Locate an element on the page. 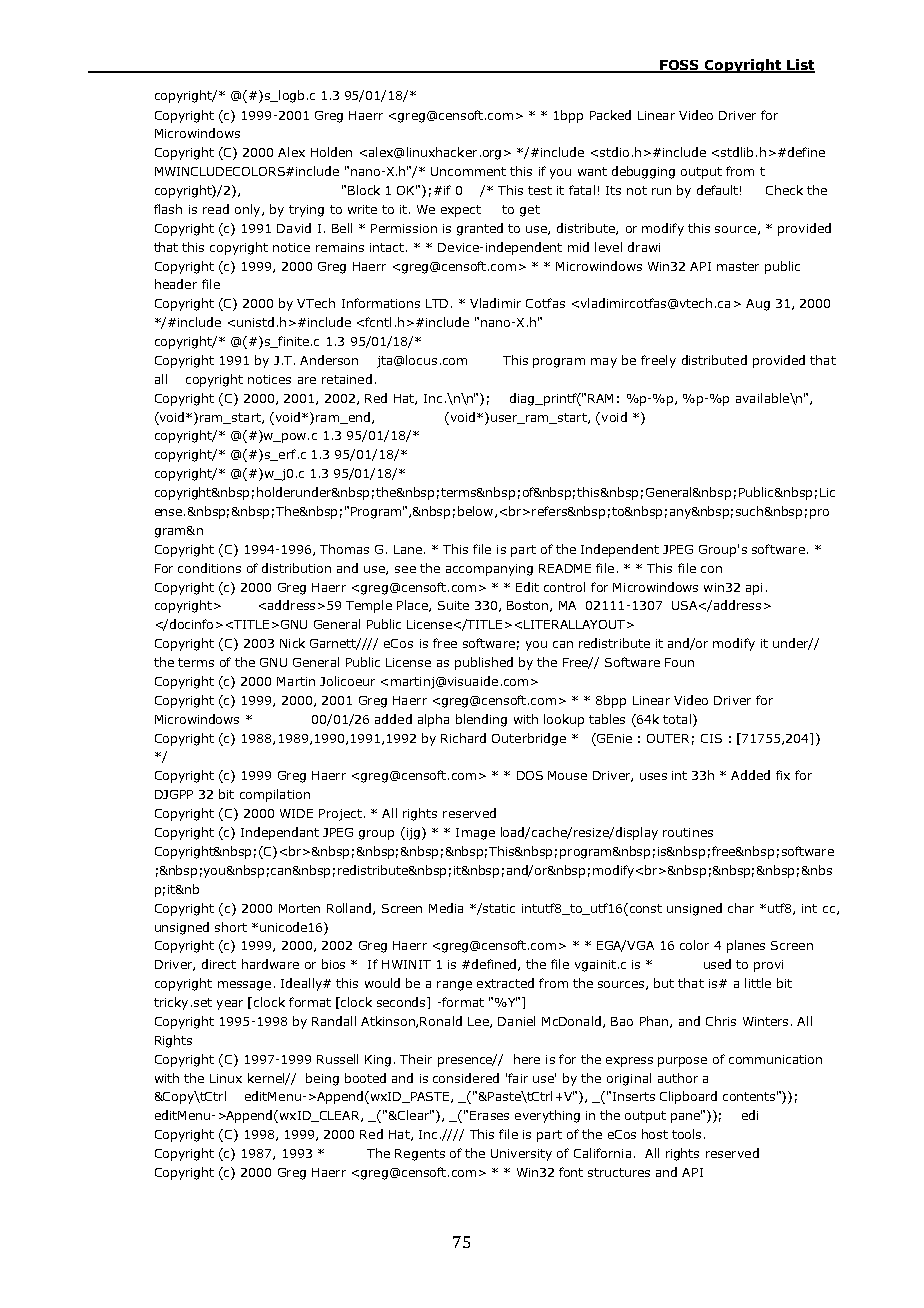 This image has height=1308, width=924. may is located at coordinates (604, 363).
